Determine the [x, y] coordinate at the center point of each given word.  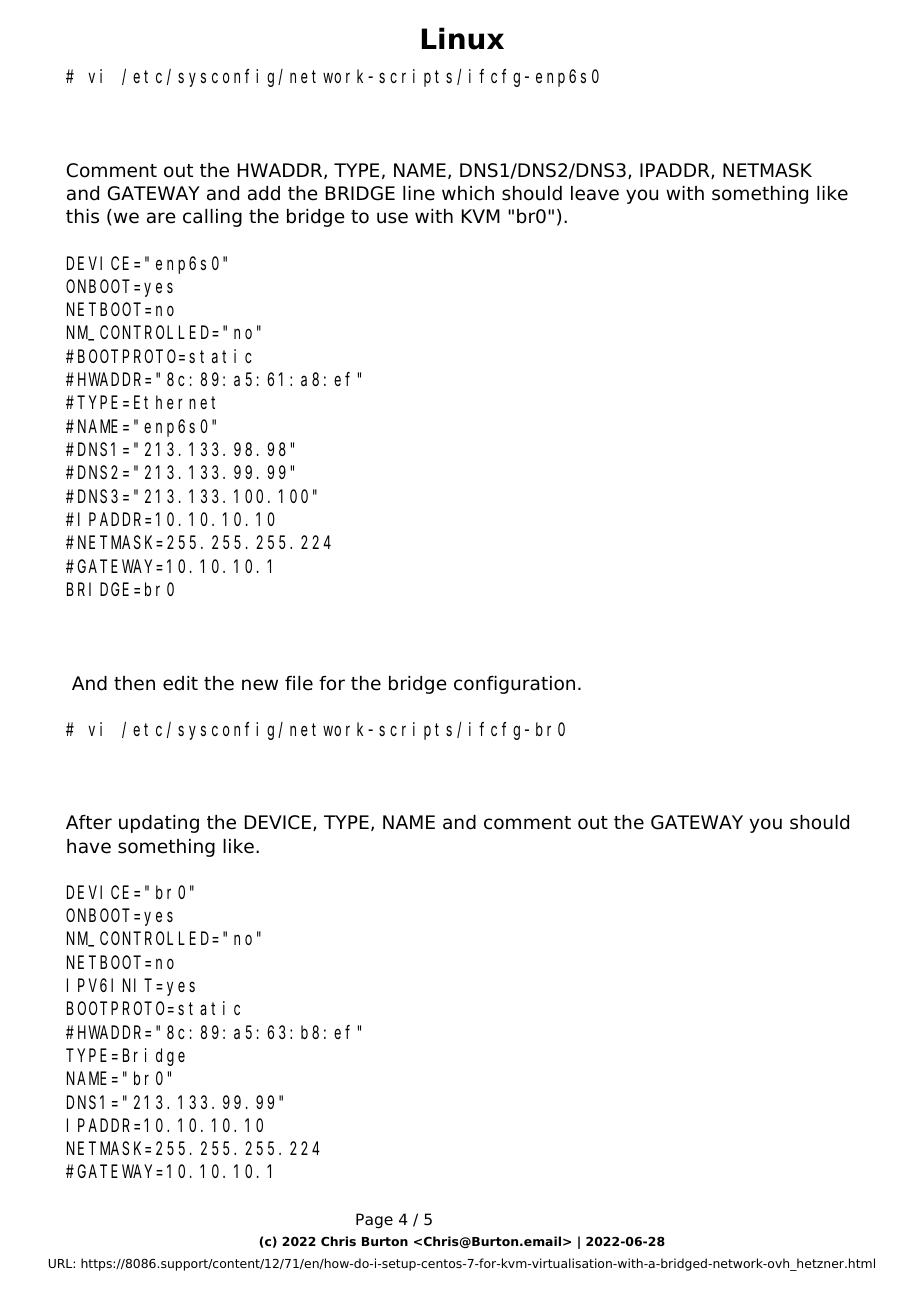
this [82, 216]
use [392, 218]
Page [374, 1221]
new [260, 685]
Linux [463, 38]
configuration [514, 685]
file [299, 683]
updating [159, 824]
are [161, 218]
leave [595, 193]
